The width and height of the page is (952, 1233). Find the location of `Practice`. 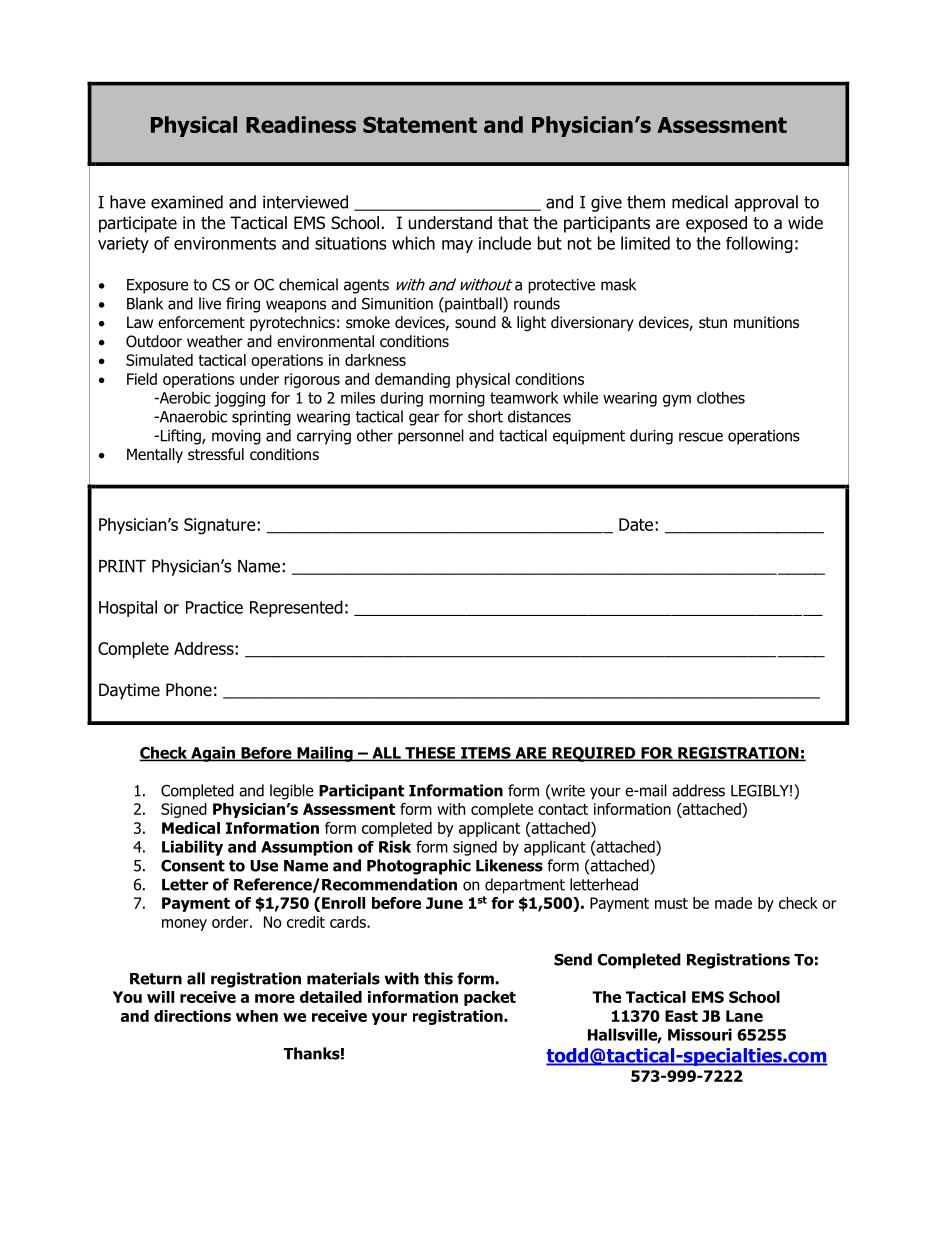

Practice is located at coordinates (214, 607).
